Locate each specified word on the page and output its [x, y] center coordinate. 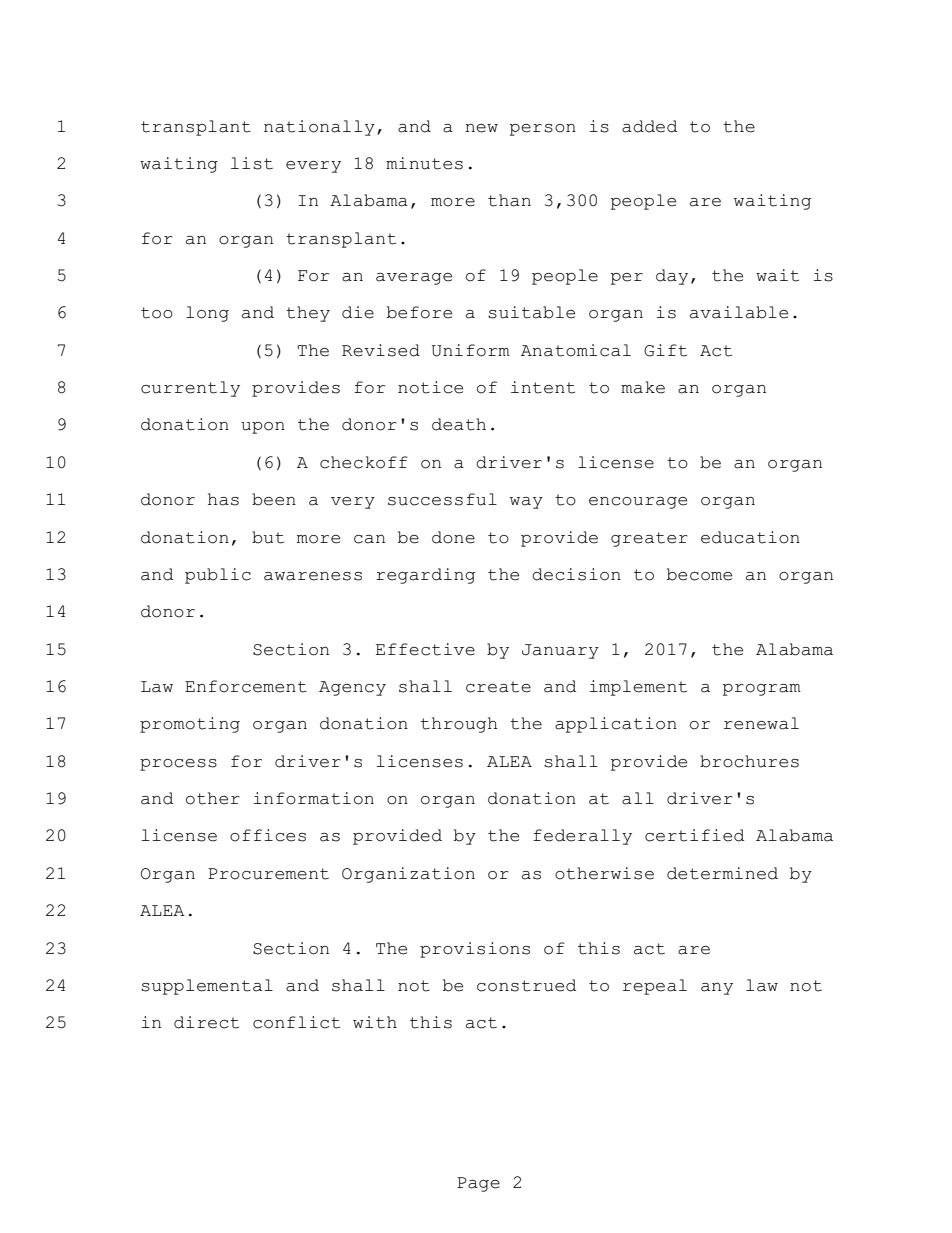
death [459, 424]
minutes [424, 163]
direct [206, 1022]
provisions [475, 950]
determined [722, 873]
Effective [425, 649]
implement [638, 688]
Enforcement [246, 686]
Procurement [268, 874]
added [649, 126]
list [252, 163]
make [643, 387]
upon [263, 428]
